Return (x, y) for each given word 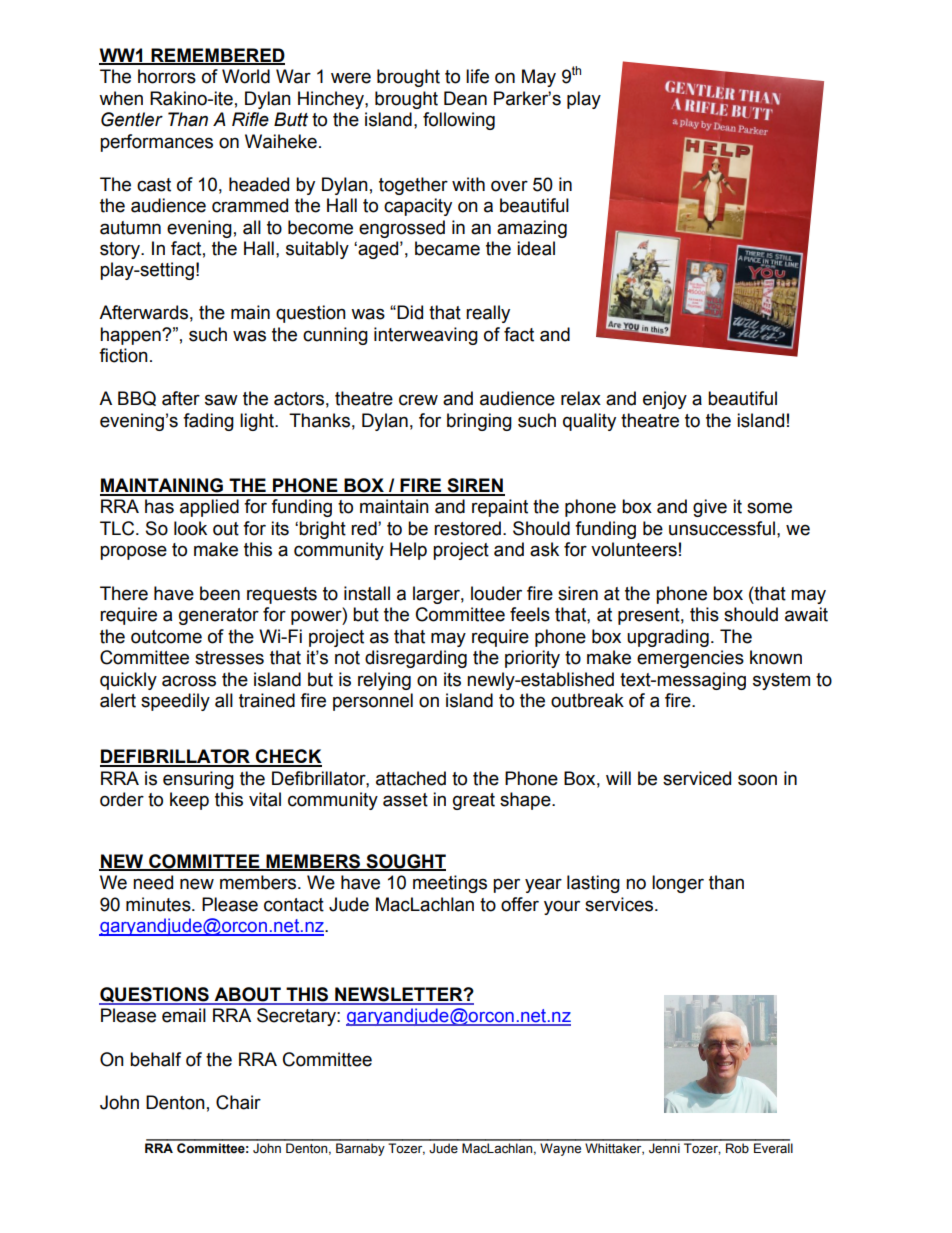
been (220, 593)
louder (496, 593)
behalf (155, 1059)
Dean (465, 98)
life (477, 76)
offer (520, 904)
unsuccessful (722, 528)
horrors (167, 76)
